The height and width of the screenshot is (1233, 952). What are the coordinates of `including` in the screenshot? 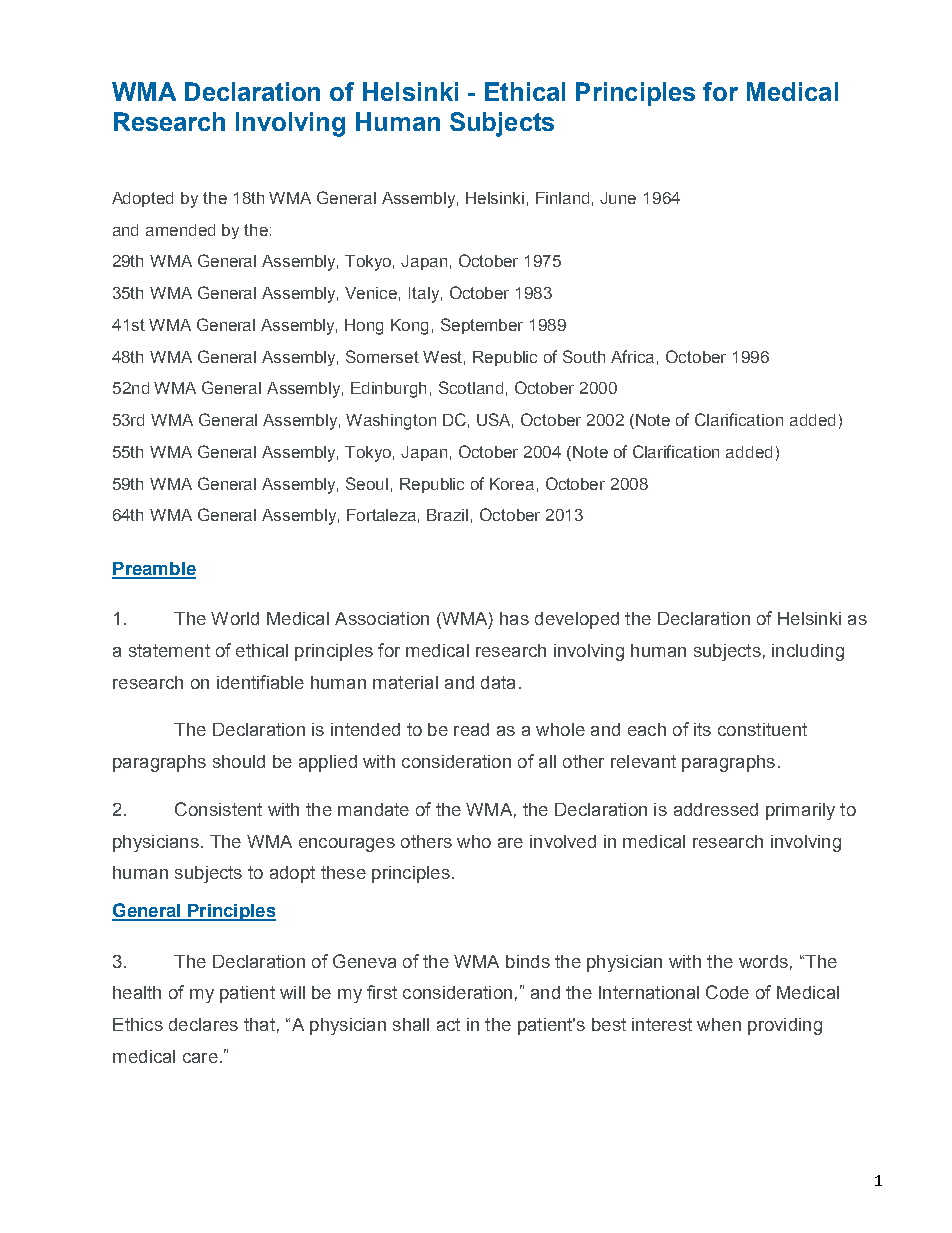 It's located at (808, 652).
